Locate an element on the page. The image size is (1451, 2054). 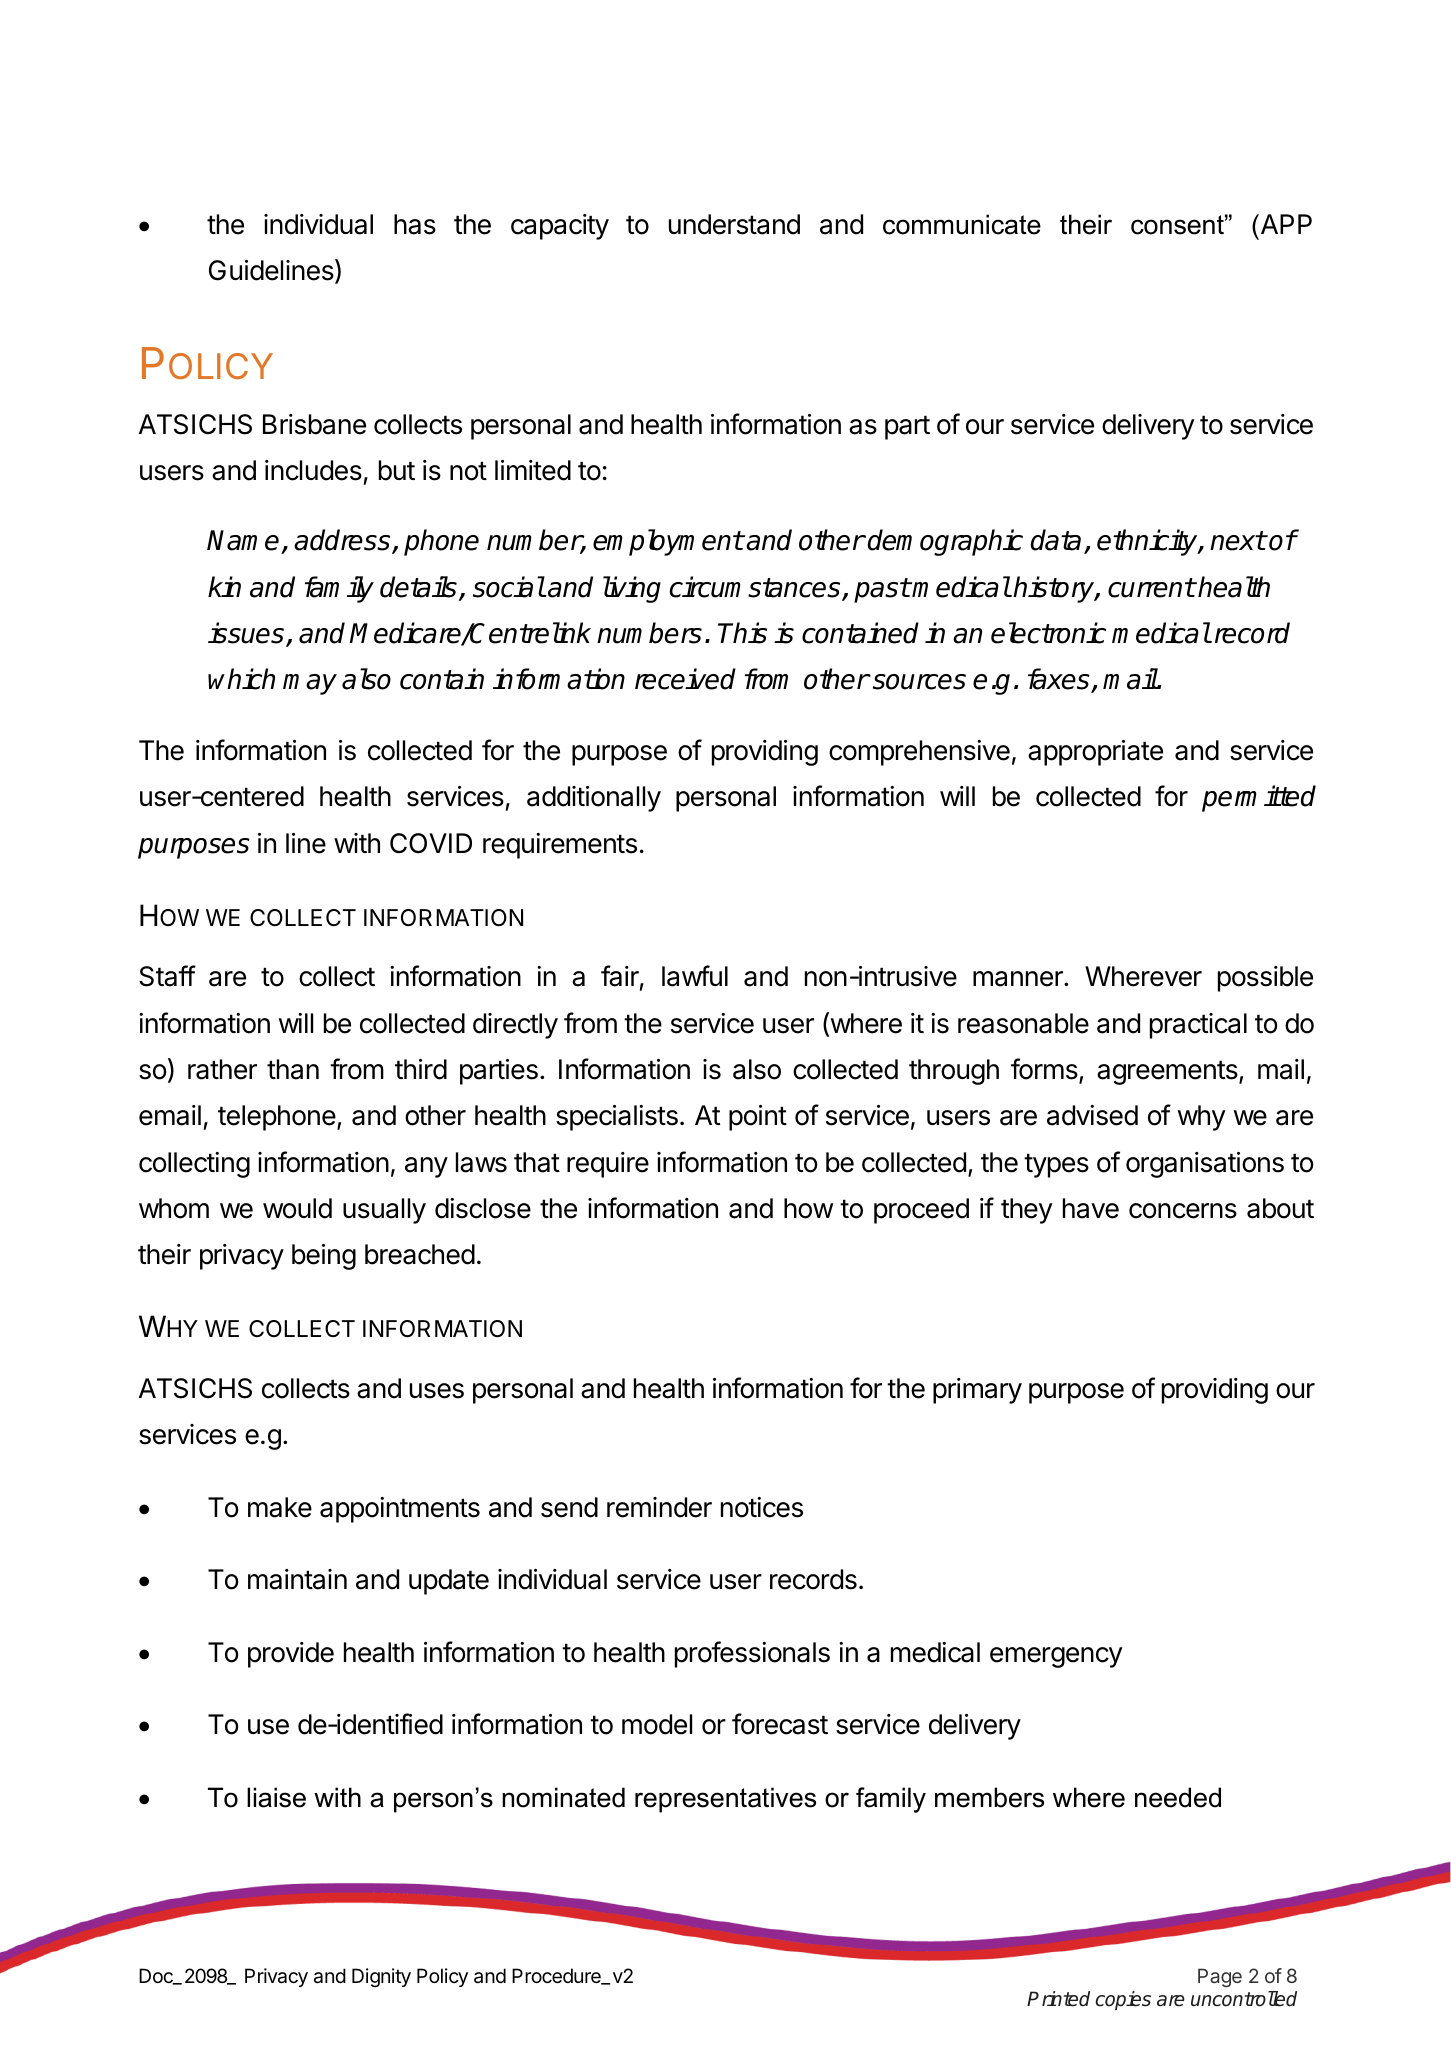
notices is located at coordinates (762, 1507).
